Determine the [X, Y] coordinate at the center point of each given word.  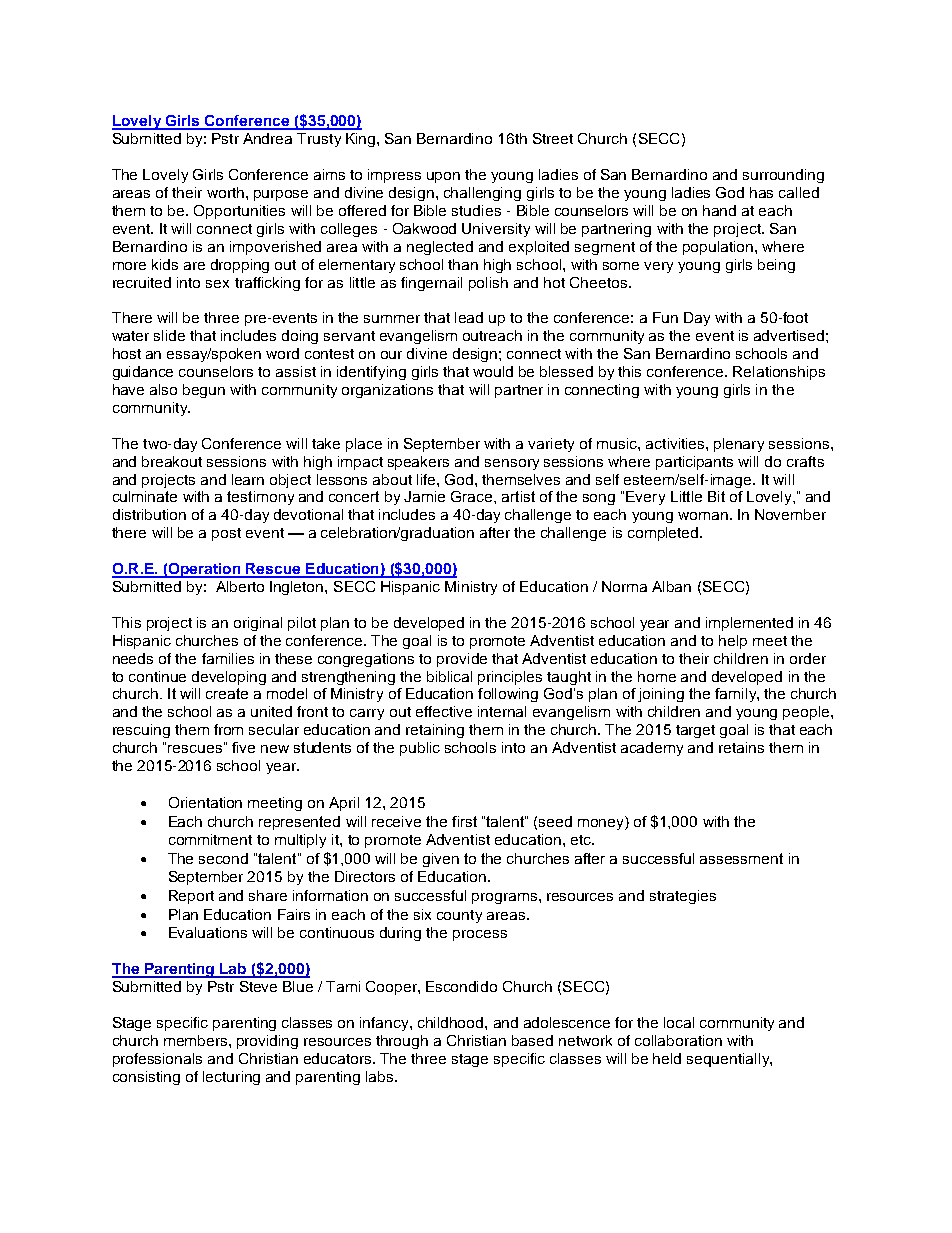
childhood [452, 1022]
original [258, 624]
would [493, 371]
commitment [210, 839]
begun [204, 391]
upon [443, 177]
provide [462, 660]
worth [225, 192]
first [464, 821]
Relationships [779, 373]
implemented [749, 624]
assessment [741, 858]
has [761, 192]
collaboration [678, 1040]
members [197, 1040]
